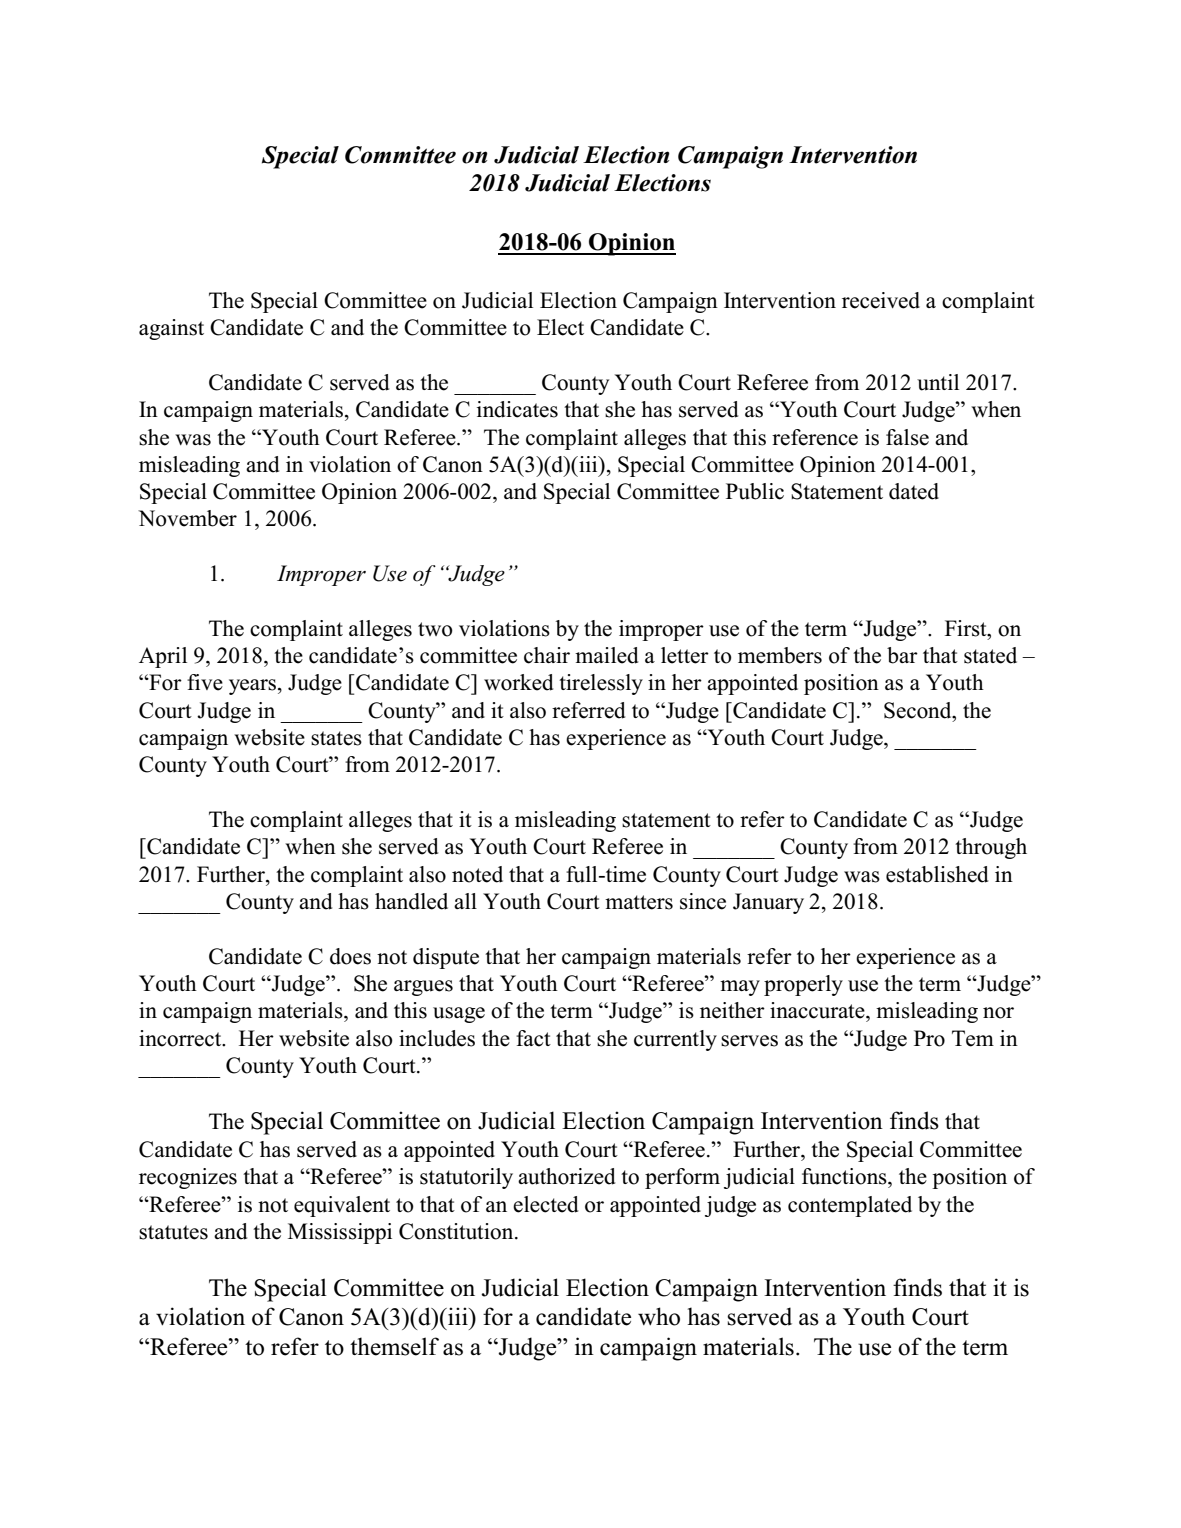  Describe the element at coordinates (477, 874) in the screenshot. I see `noted` at that location.
